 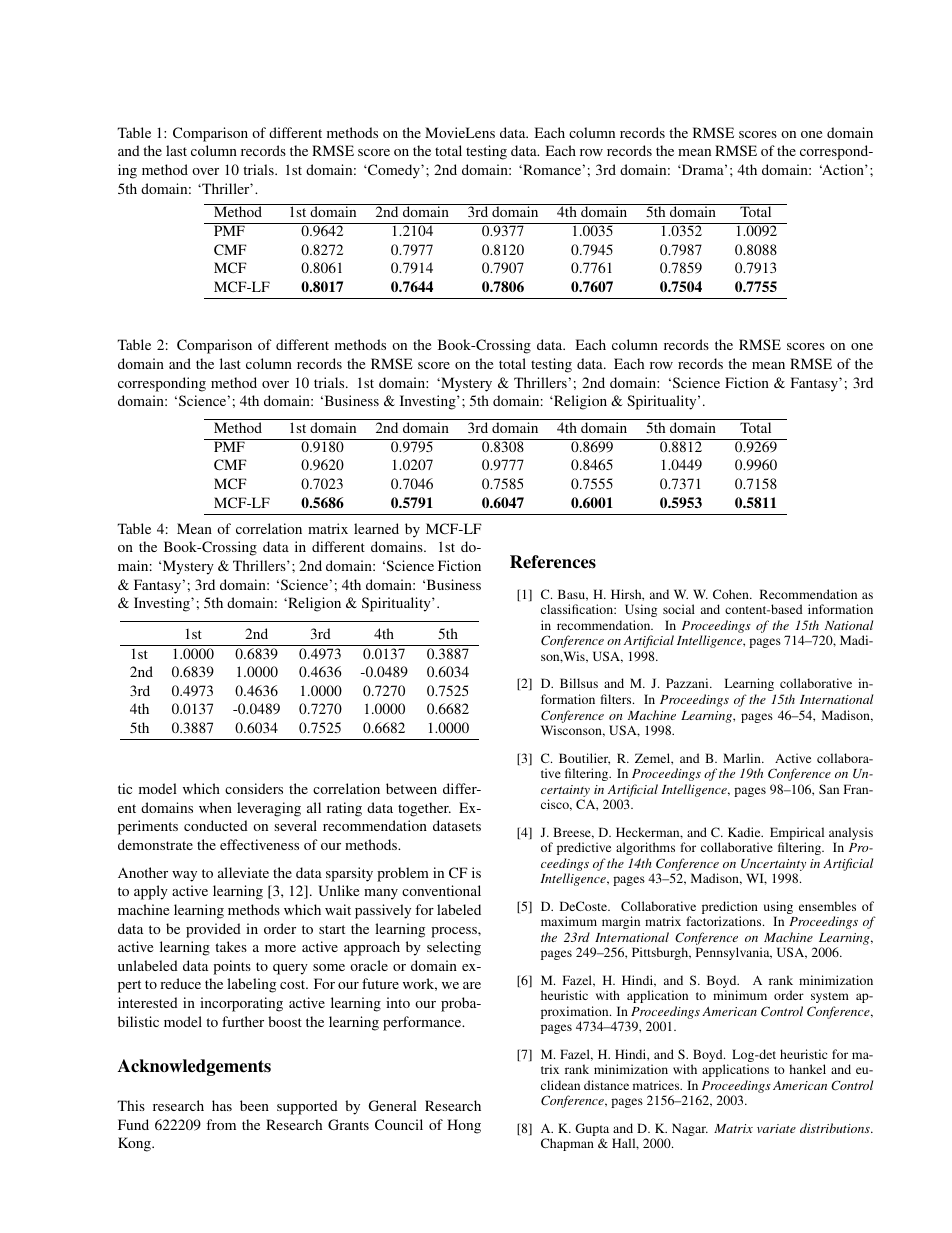 I want to click on together, so click(x=424, y=809).
